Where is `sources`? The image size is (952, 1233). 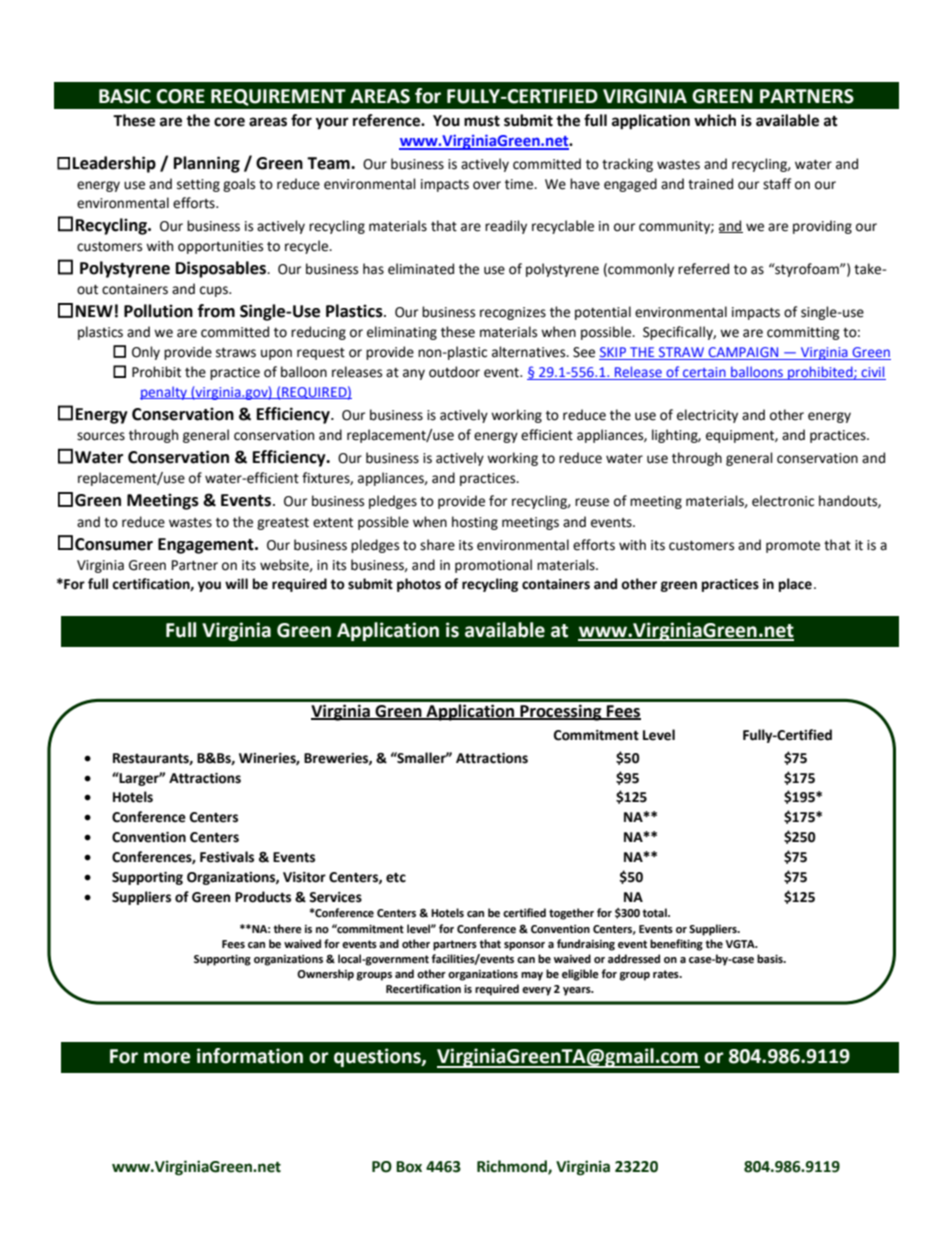
sources is located at coordinates (101, 436).
